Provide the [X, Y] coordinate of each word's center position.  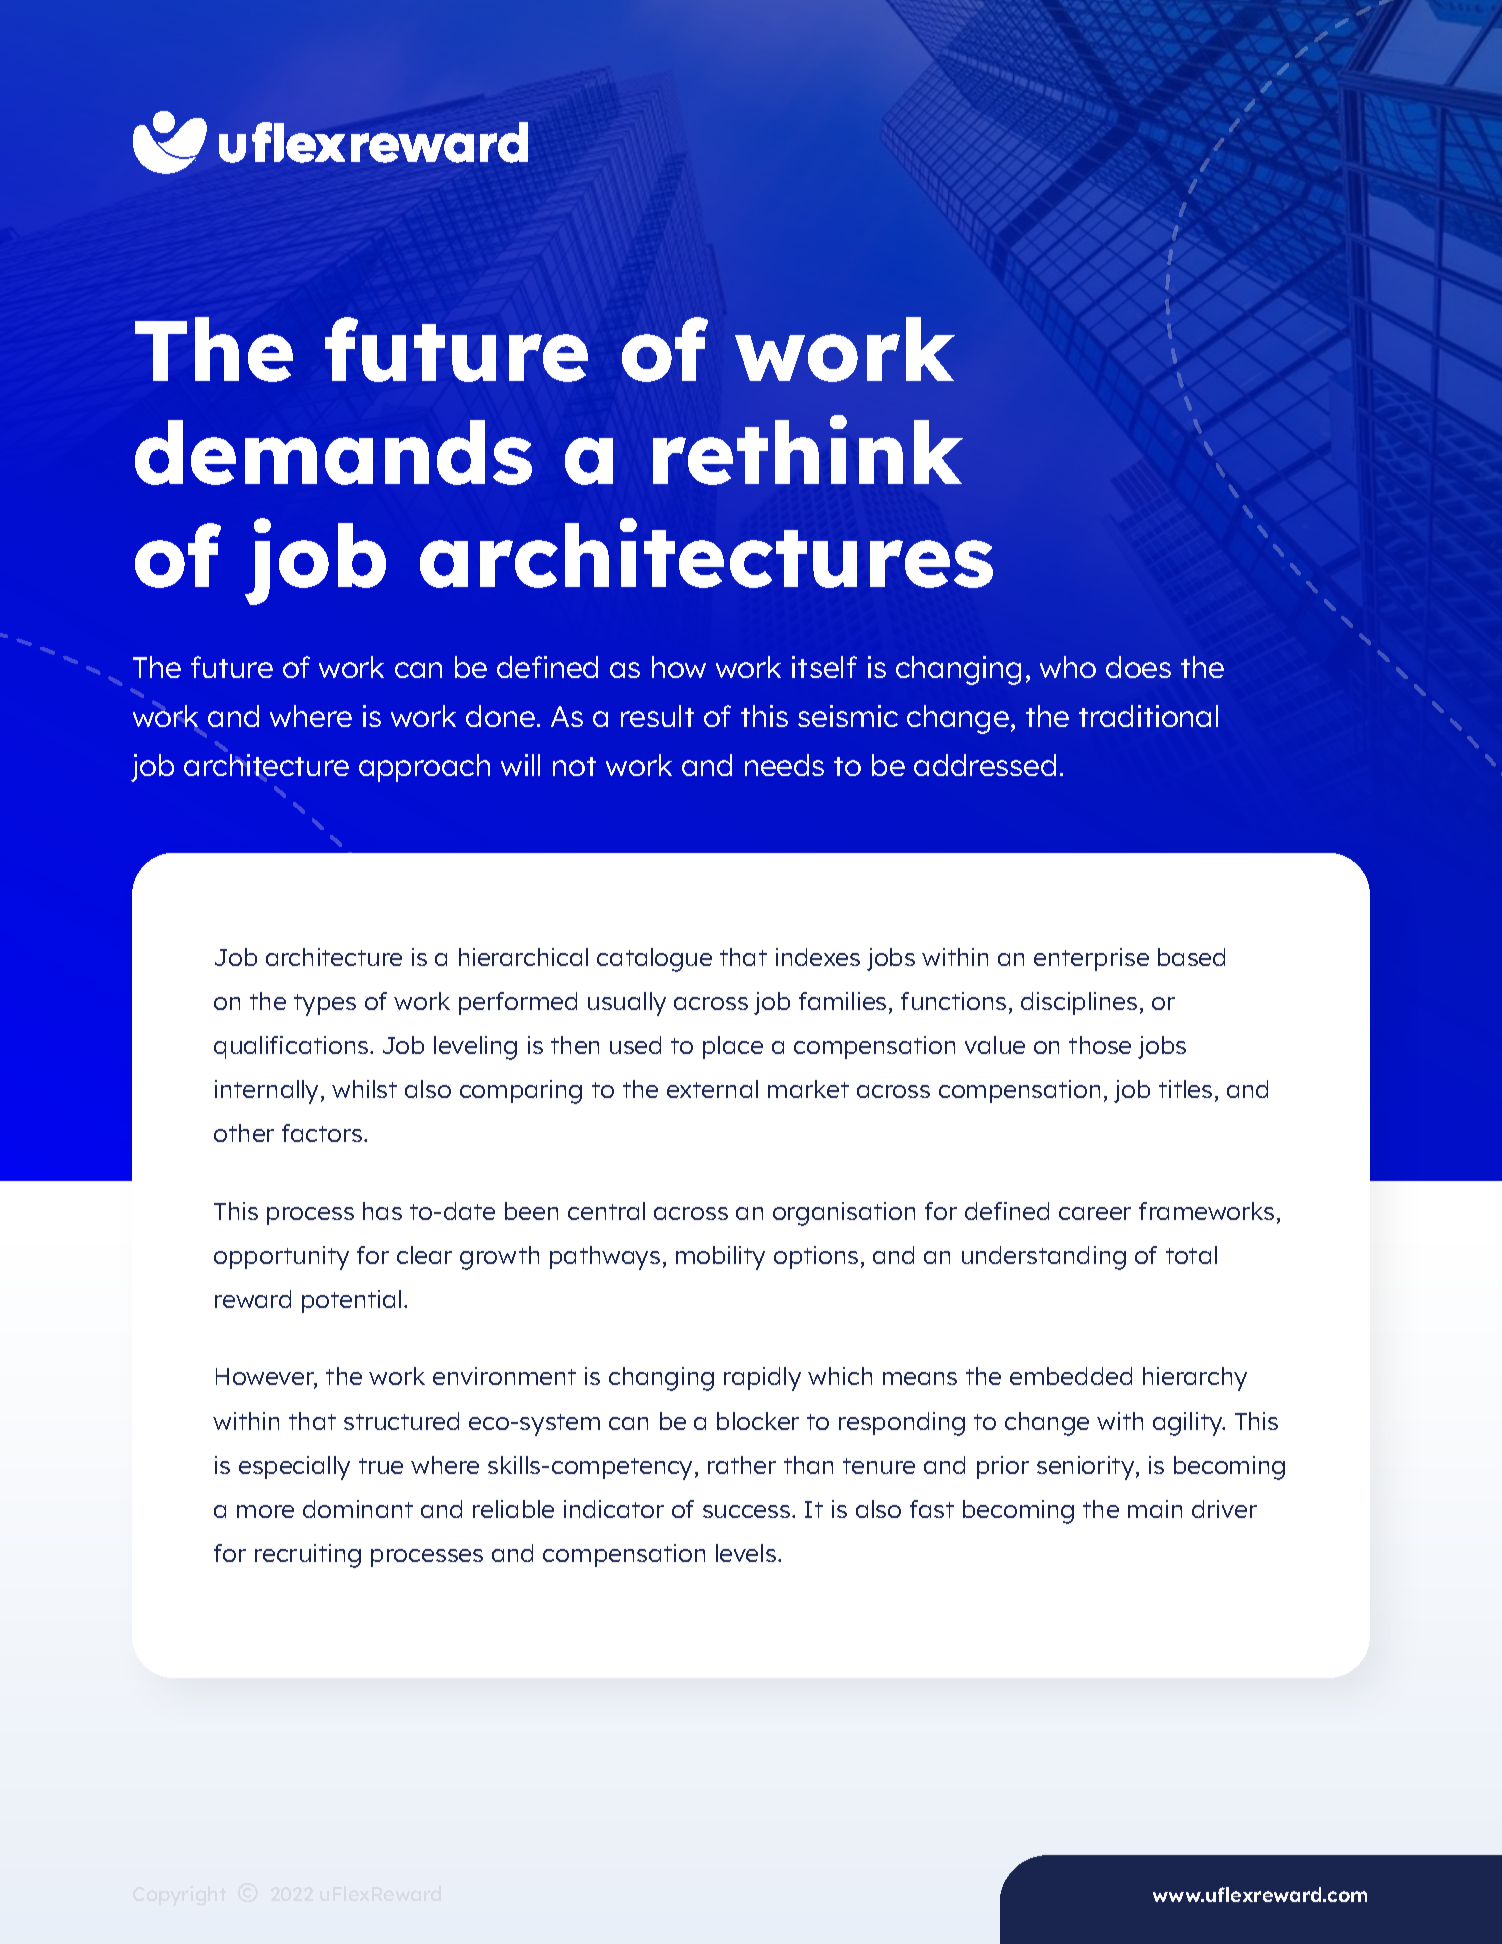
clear [424, 1255]
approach [424, 768]
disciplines [1079, 1003]
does [1138, 667]
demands [333, 452]
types [325, 1005]
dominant [358, 1509]
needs [784, 765]
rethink [808, 450]
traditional [1148, 716]
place [733, 1047]
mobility [720, 1258]
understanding [1044, 1258]
